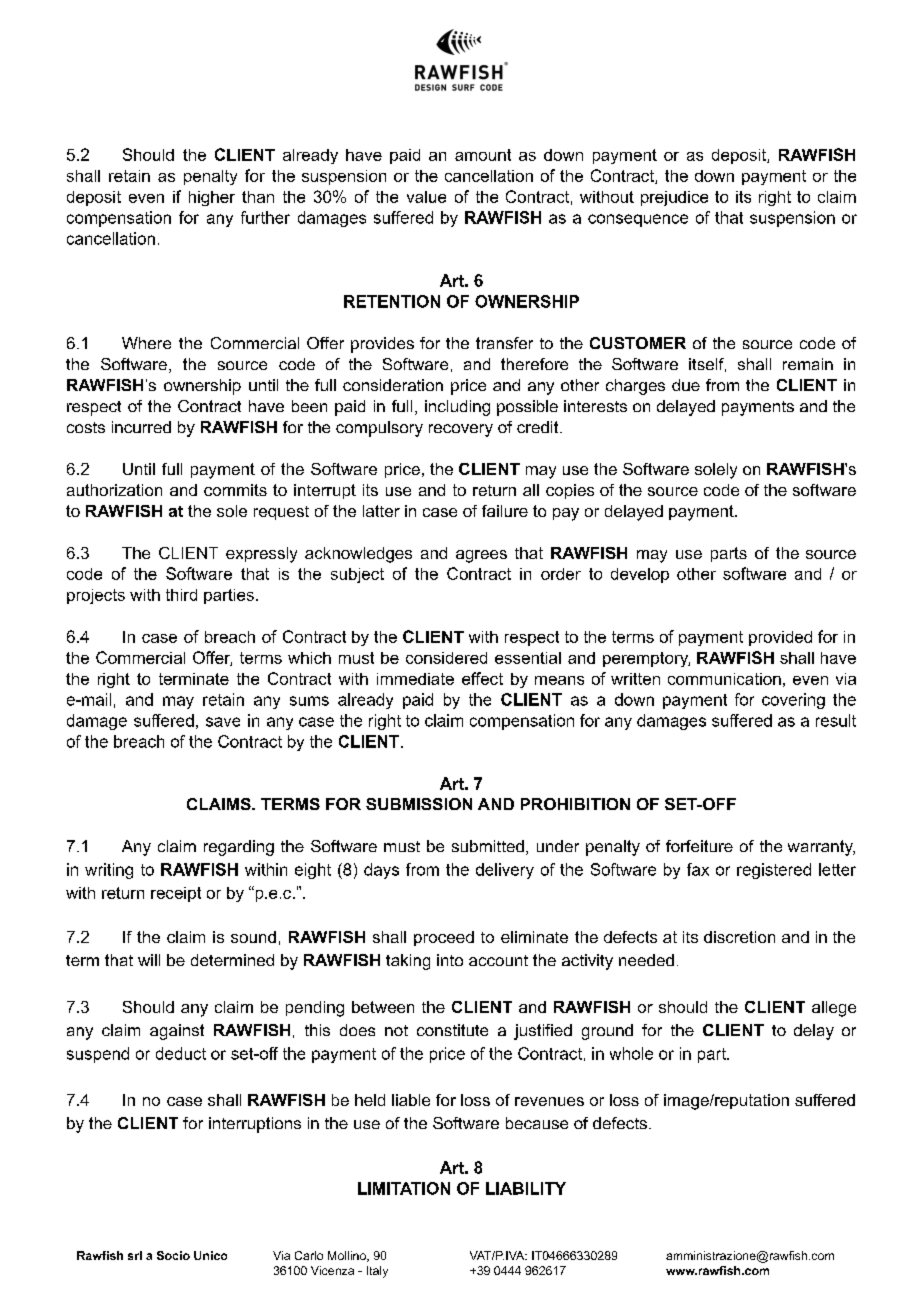 The width and height of the screenshot is (924, 1307). What do you see at coordinates (404, 1188) in the screenshot?
I see `LIMITATION` at bounding box center [404, 1188].
